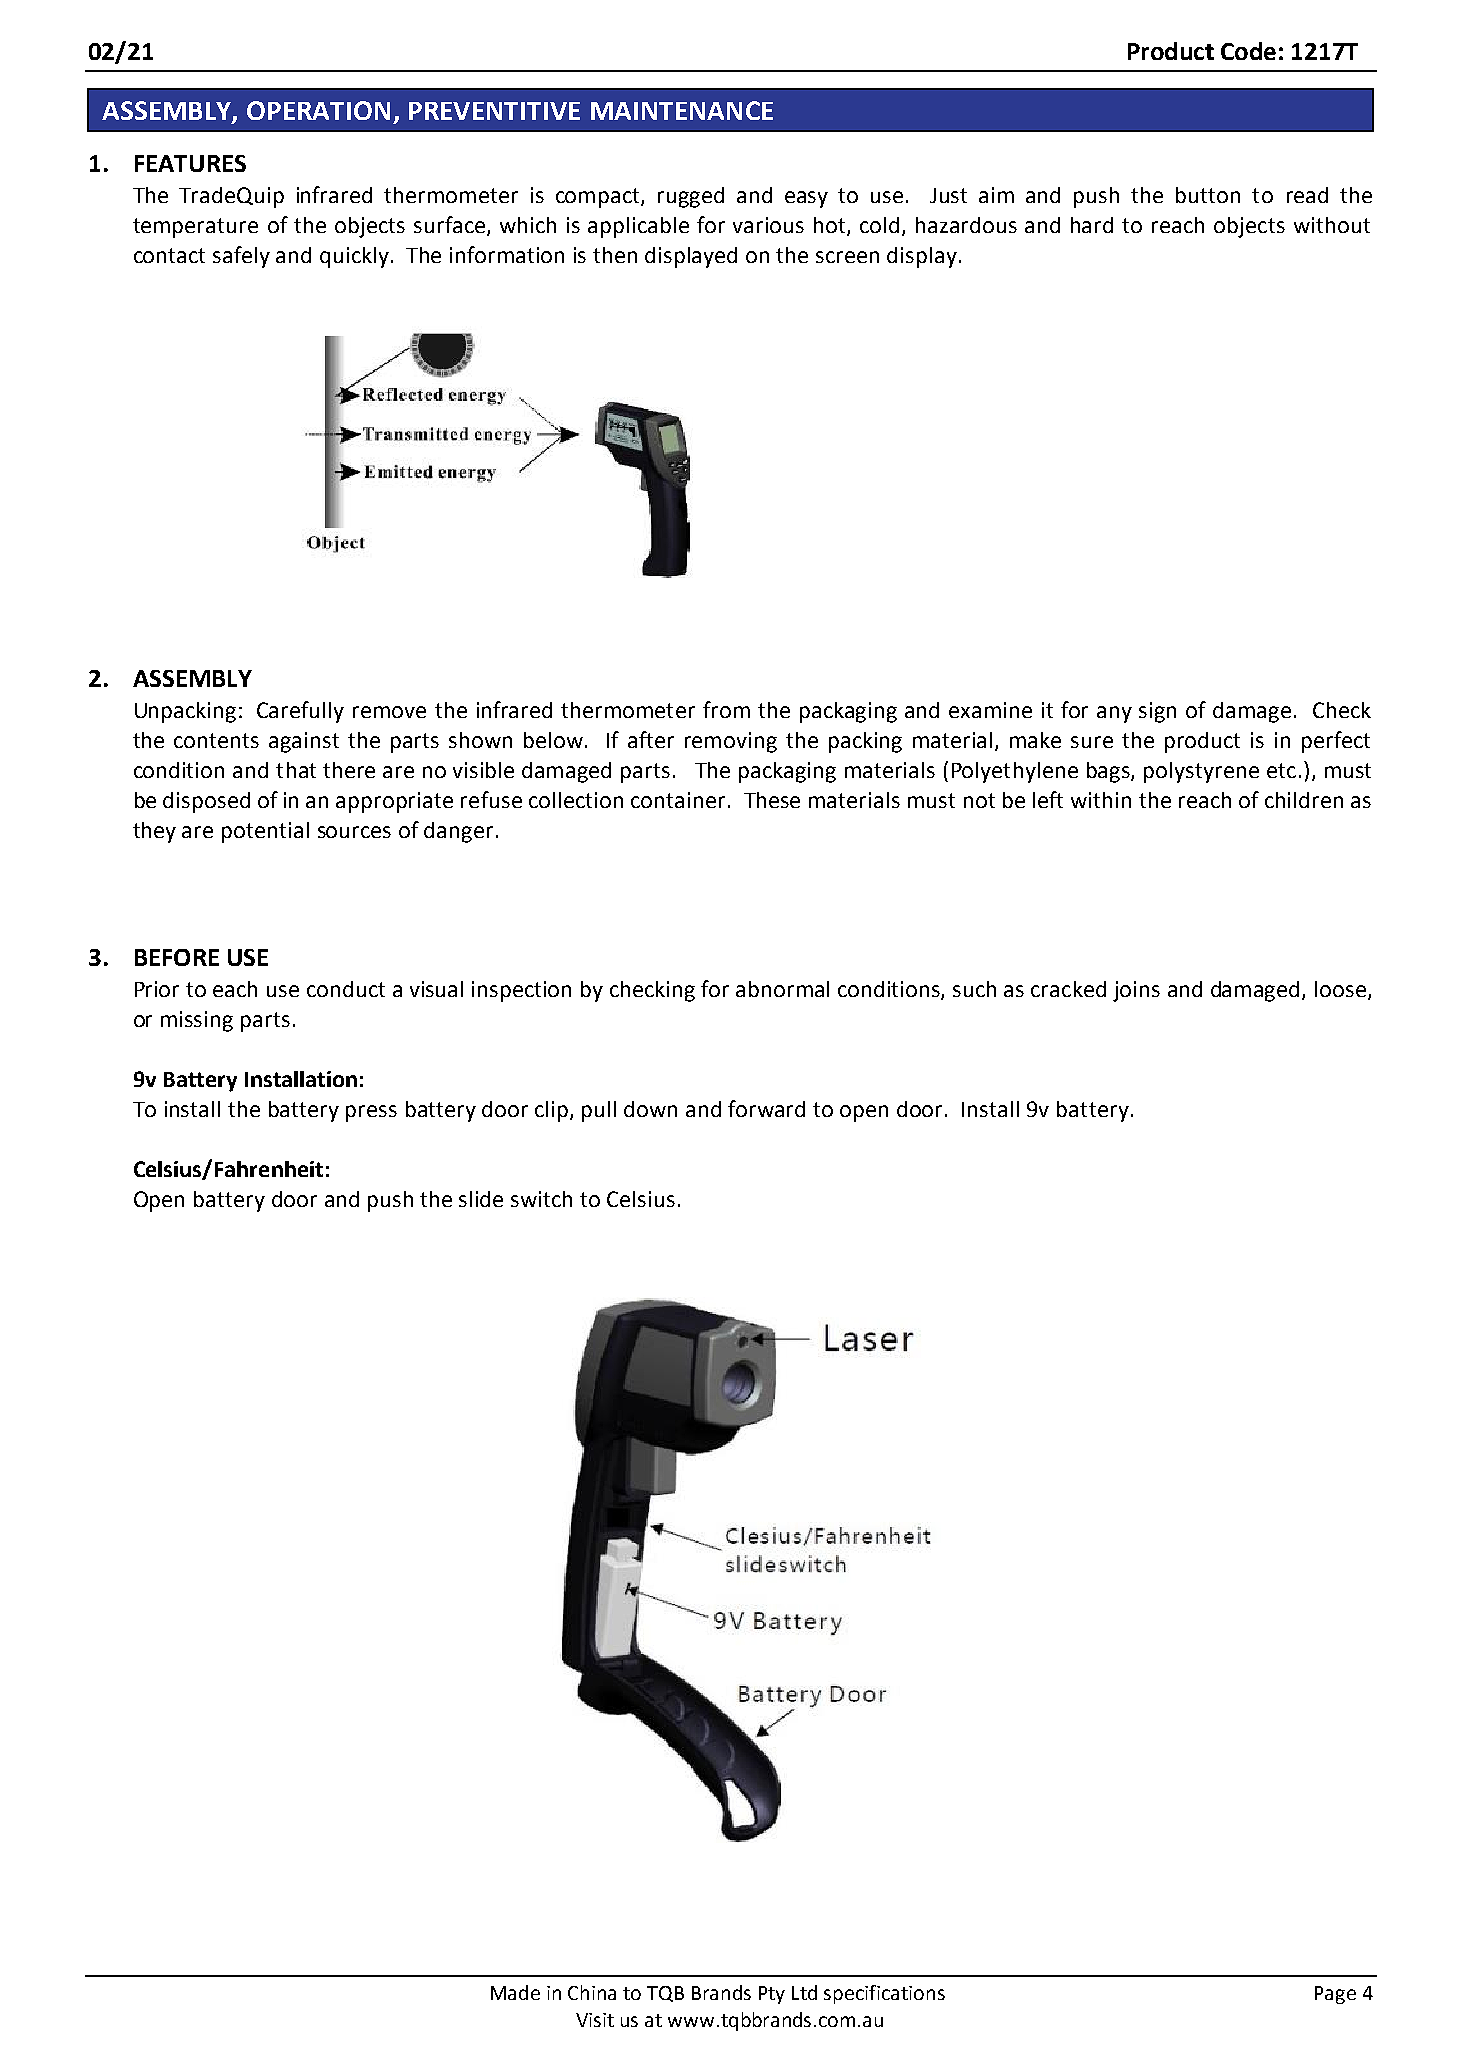  What do you see at coordinates (682, 110) in the document?
I see `MAINTENANCE` at bounding box center [682, 110].
